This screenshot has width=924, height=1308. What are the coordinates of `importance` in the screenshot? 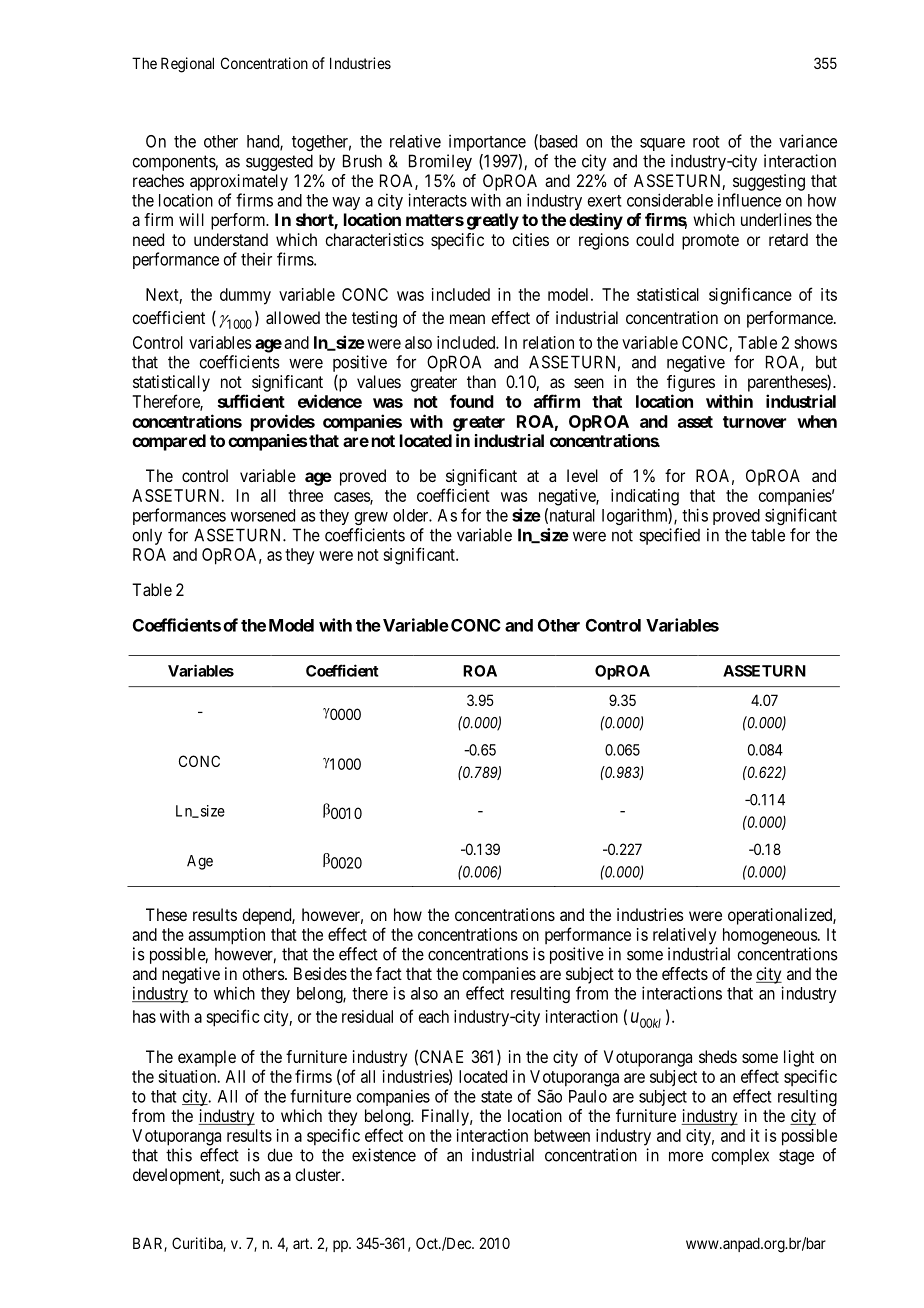 It's located at (487, 142).
